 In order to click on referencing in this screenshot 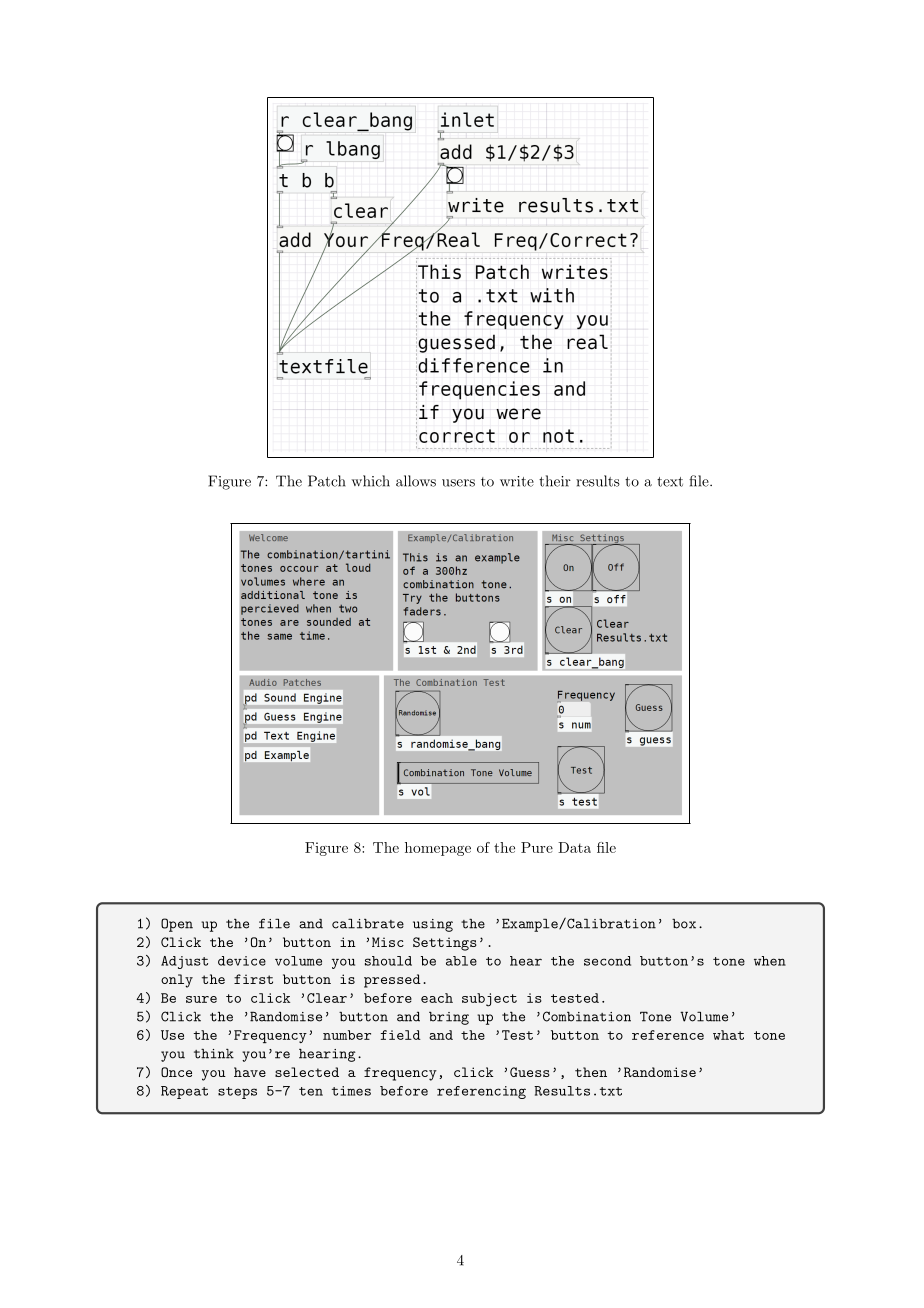, I will do `click(481, 1092)`.
